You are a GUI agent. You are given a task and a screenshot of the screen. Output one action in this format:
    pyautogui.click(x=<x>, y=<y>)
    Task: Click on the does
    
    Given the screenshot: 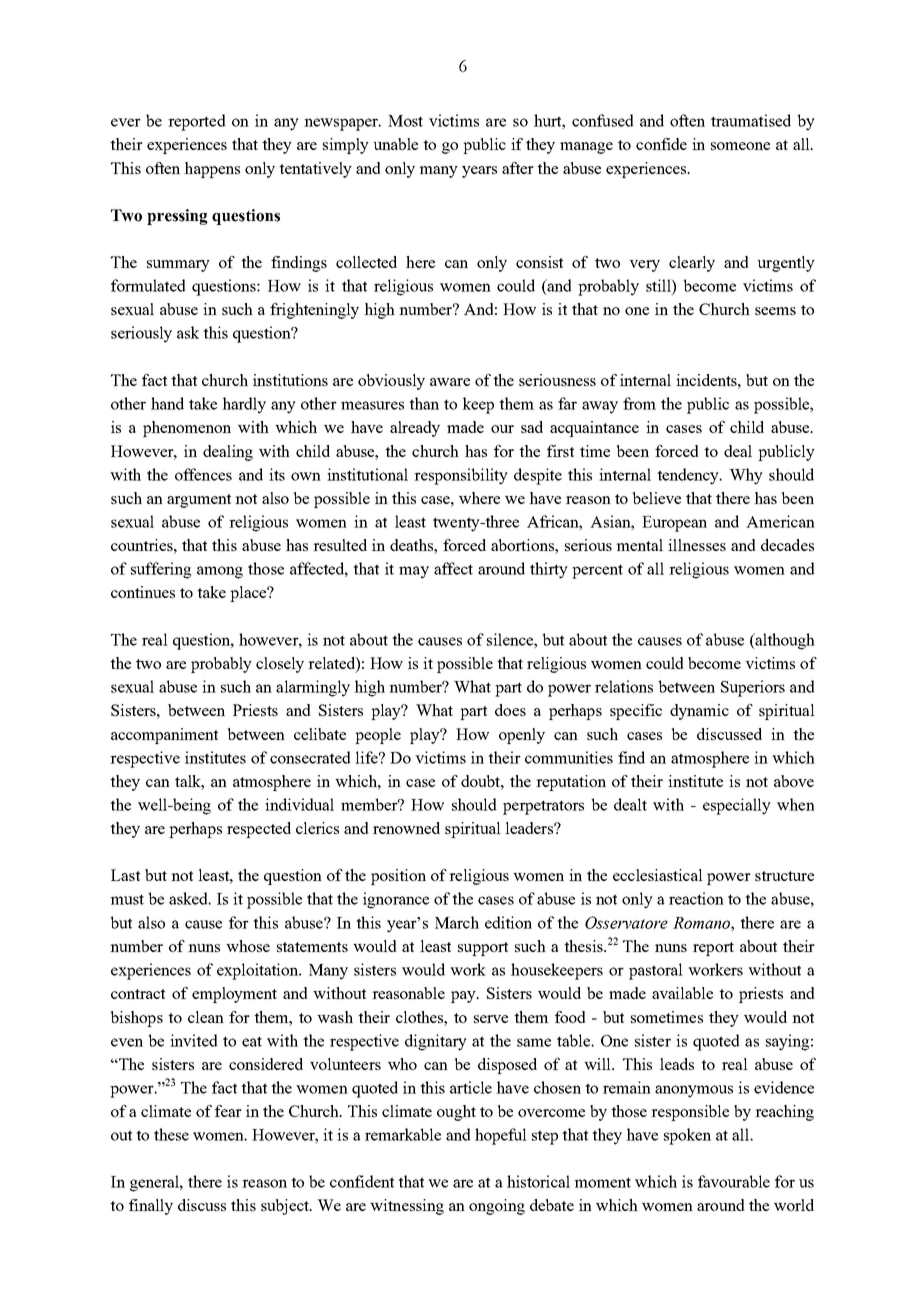 What is the action you would take?
    pyautogui.click(x=510, y=710)
